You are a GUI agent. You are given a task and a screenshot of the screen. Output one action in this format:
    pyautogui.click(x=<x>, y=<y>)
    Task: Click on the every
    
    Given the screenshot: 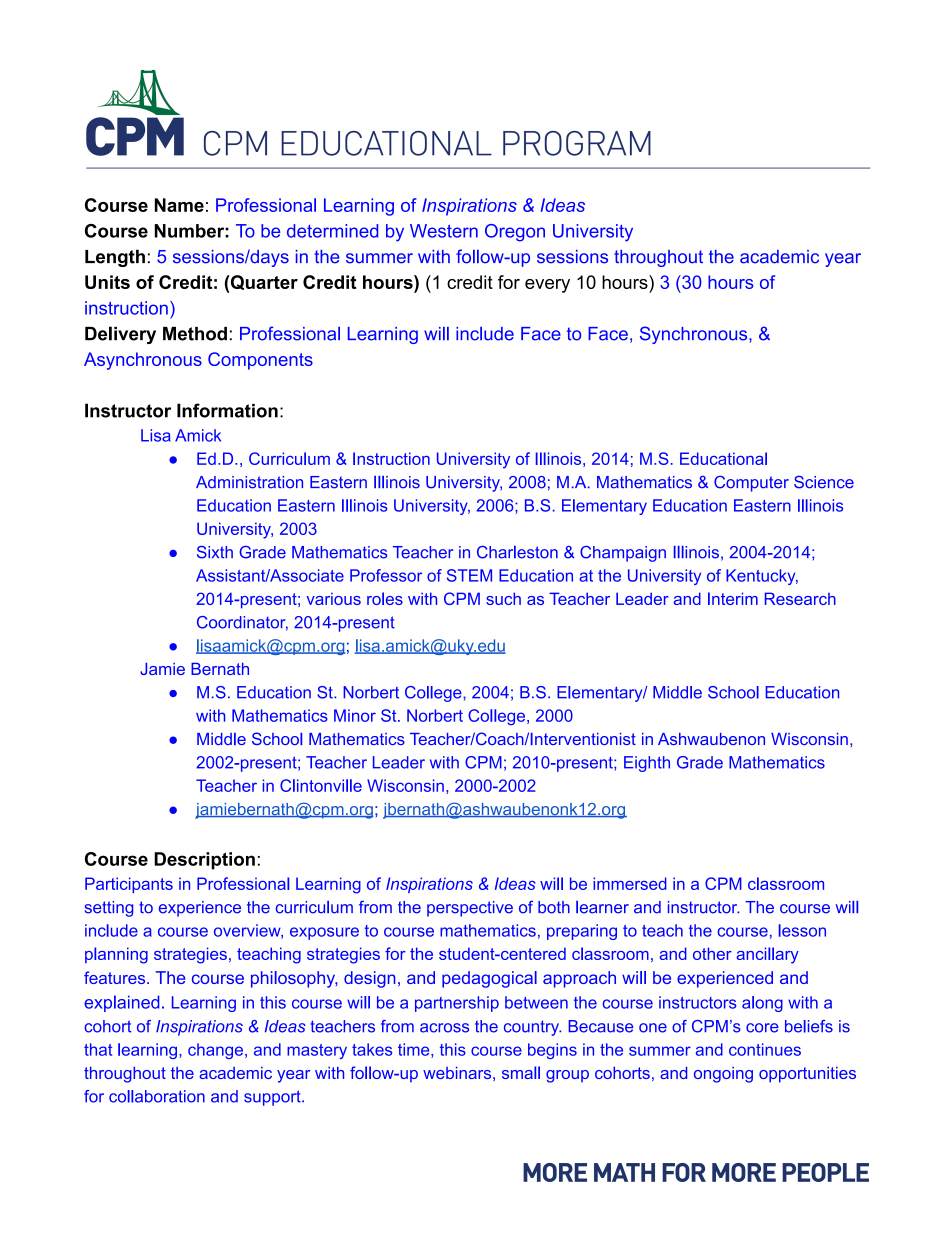 What is the action you would take?
    pyautogui.click(x=547, y=286)
